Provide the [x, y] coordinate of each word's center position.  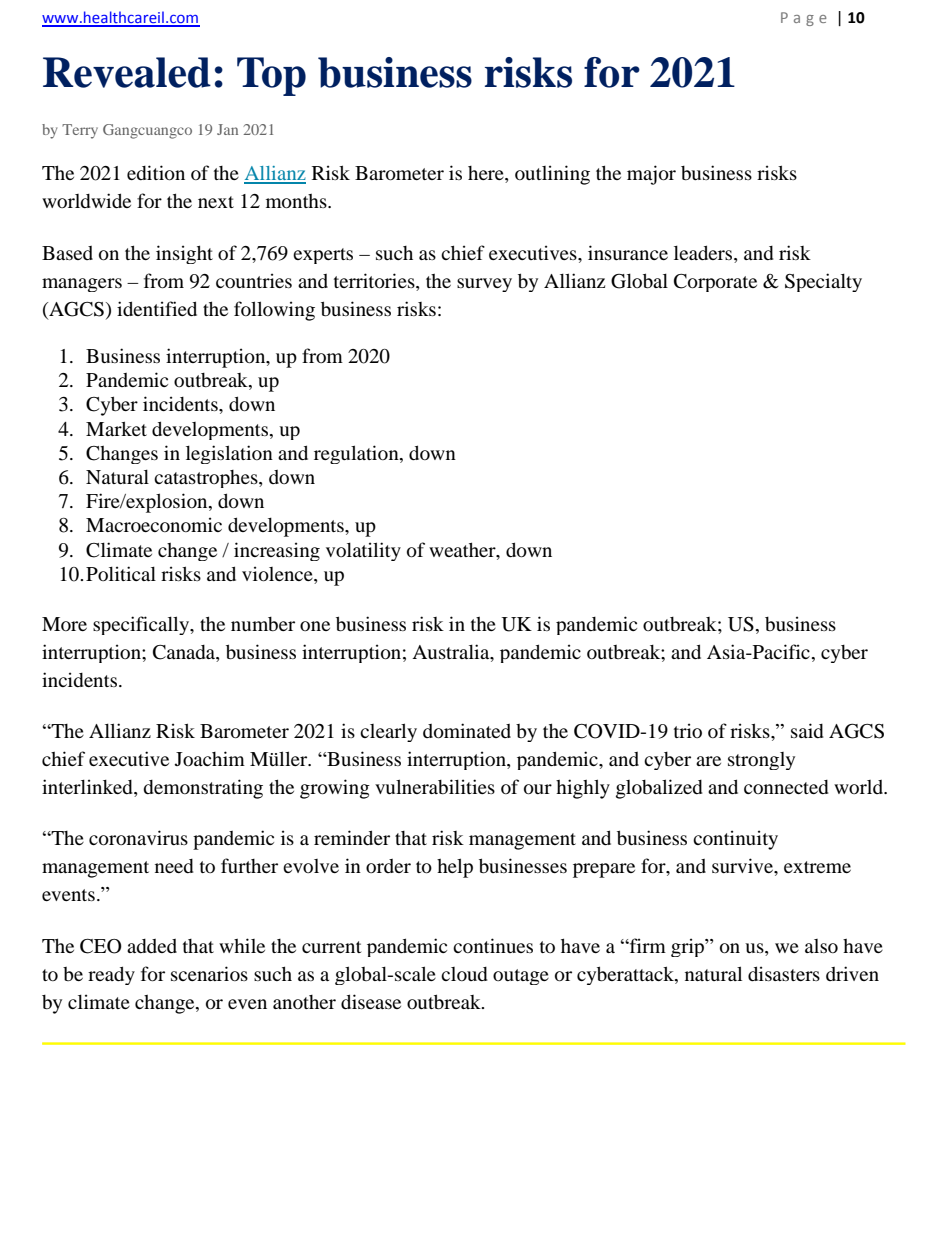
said [807, 730]
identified [157, 308]
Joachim [210, 758]
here [487, 174]
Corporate [715, 283]
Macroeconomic [154, 524]
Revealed [127, 72]
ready [111, 975]
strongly [761, 761]
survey [484, 285]
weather [463, 549]
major [651, 175]
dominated [467, 731]
